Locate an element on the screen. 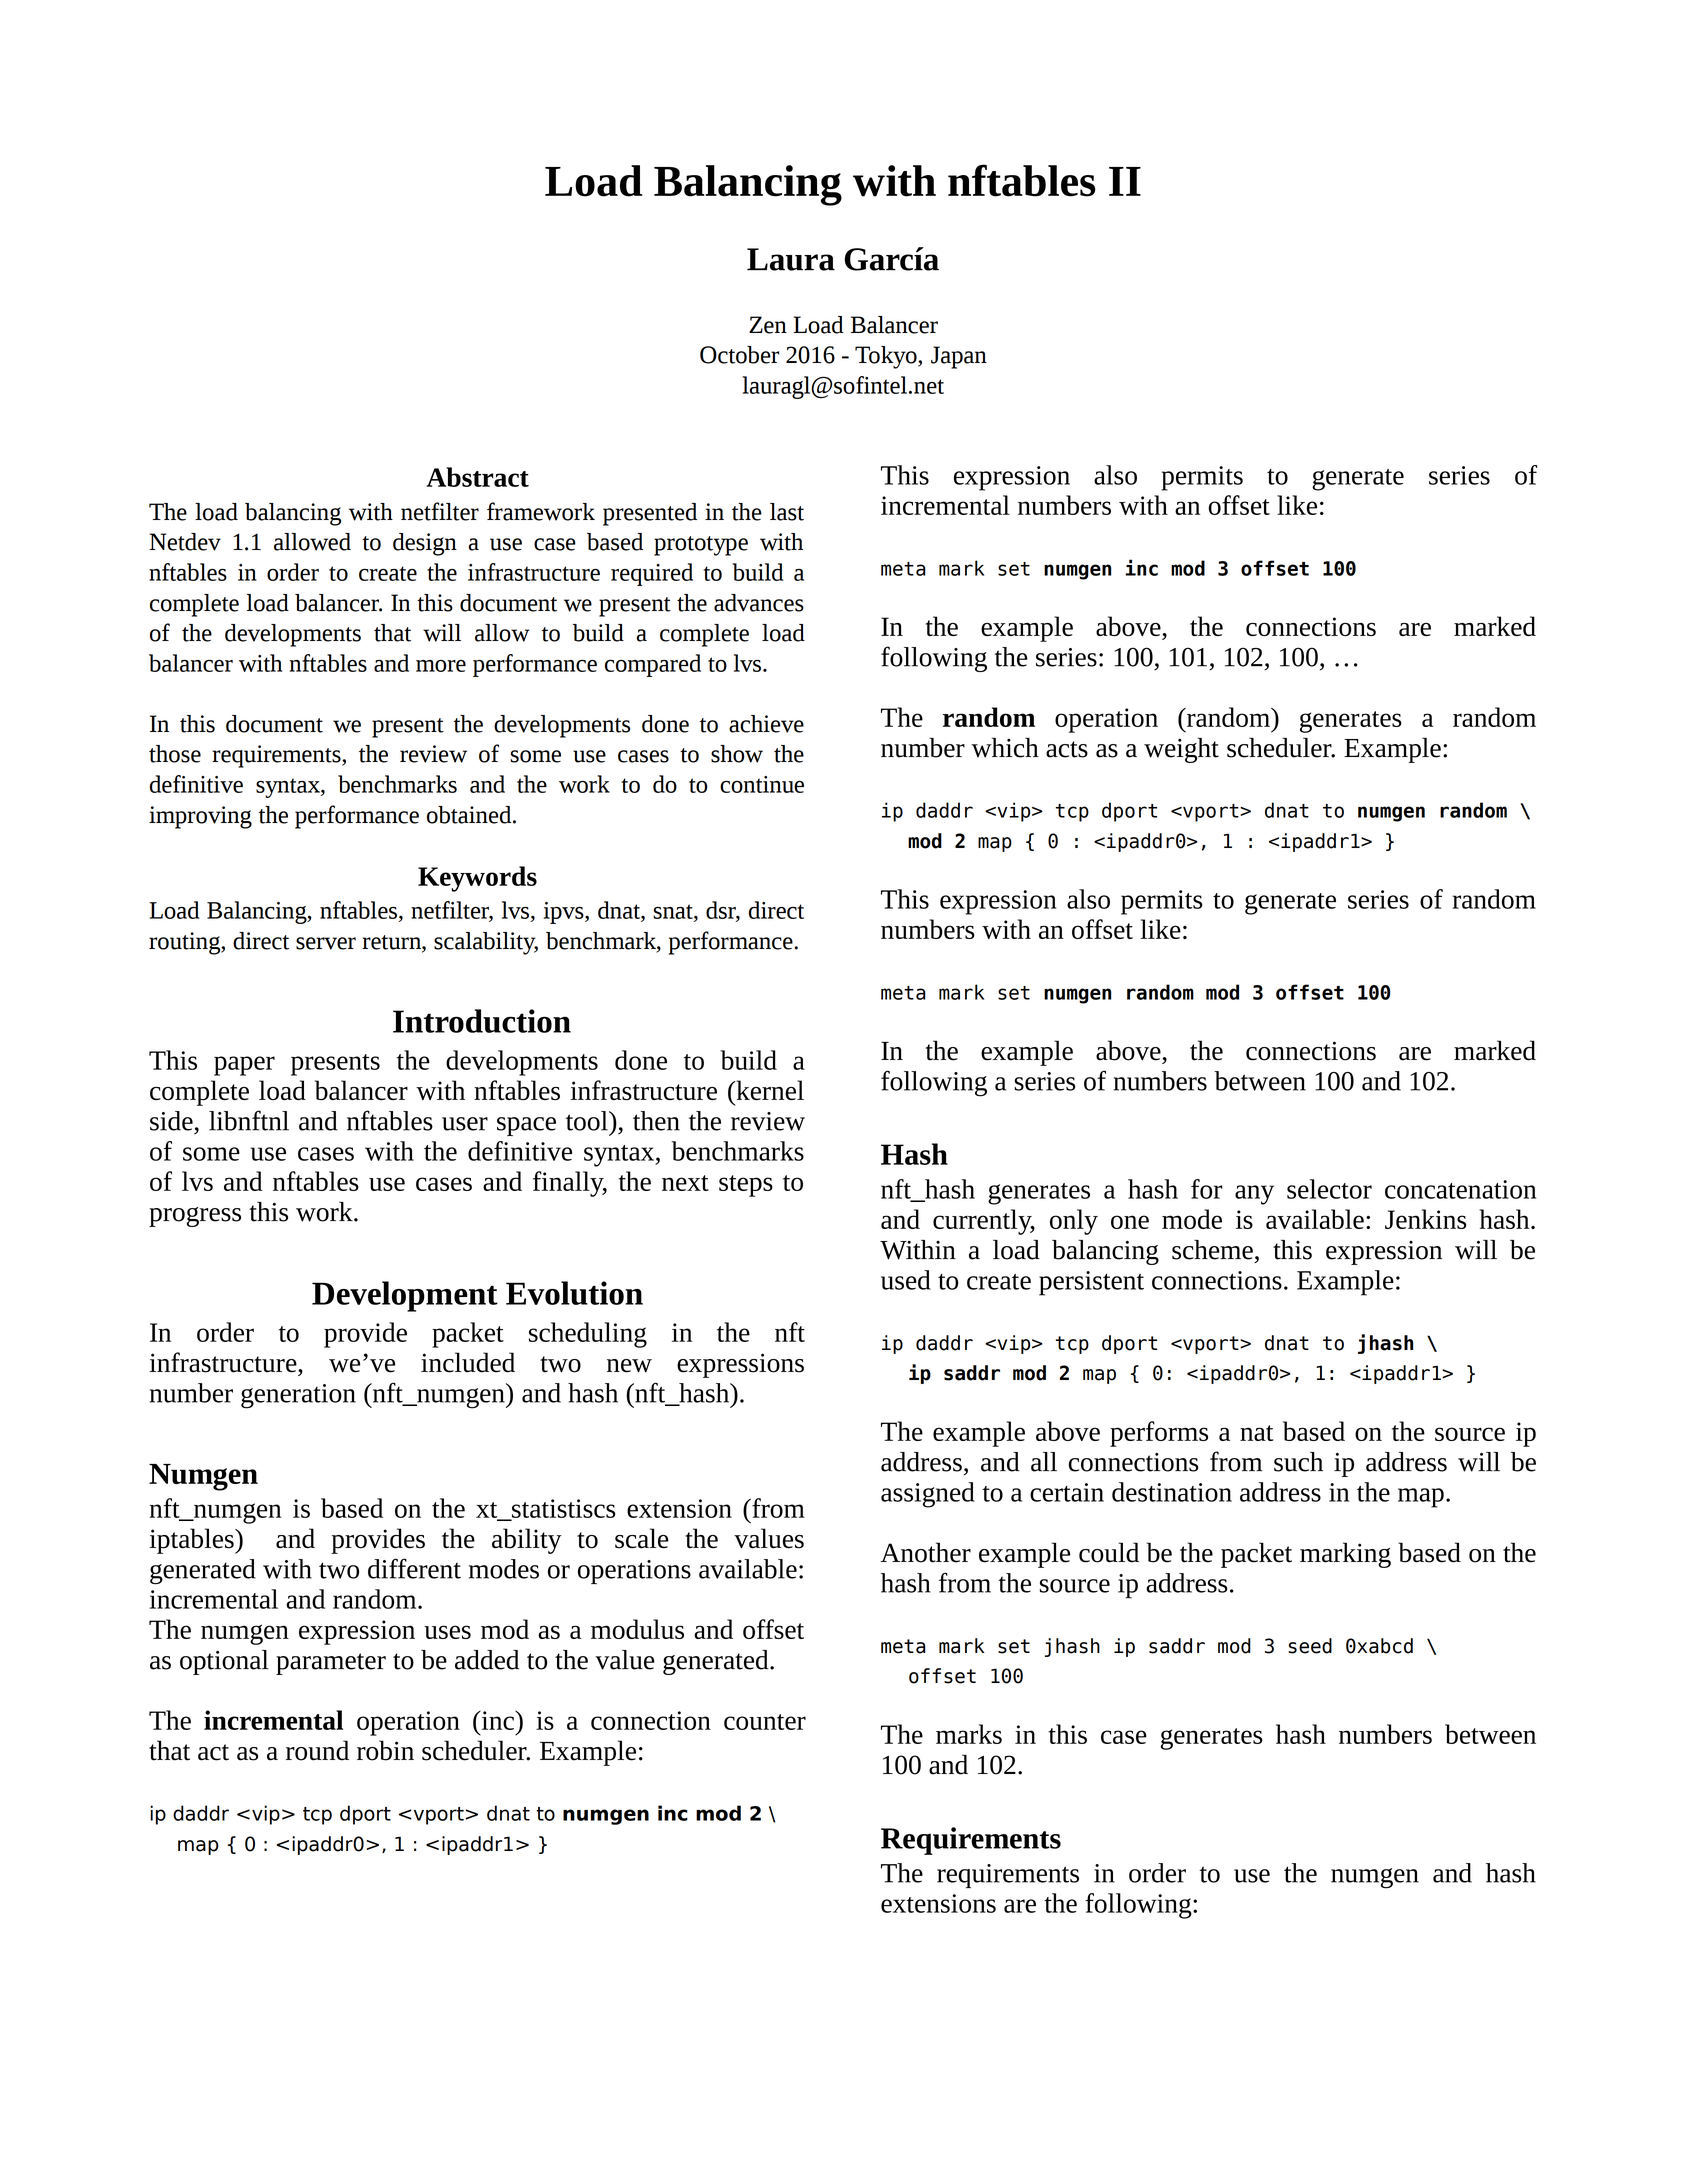  Tokyo is located at coordinates (887, 357).
